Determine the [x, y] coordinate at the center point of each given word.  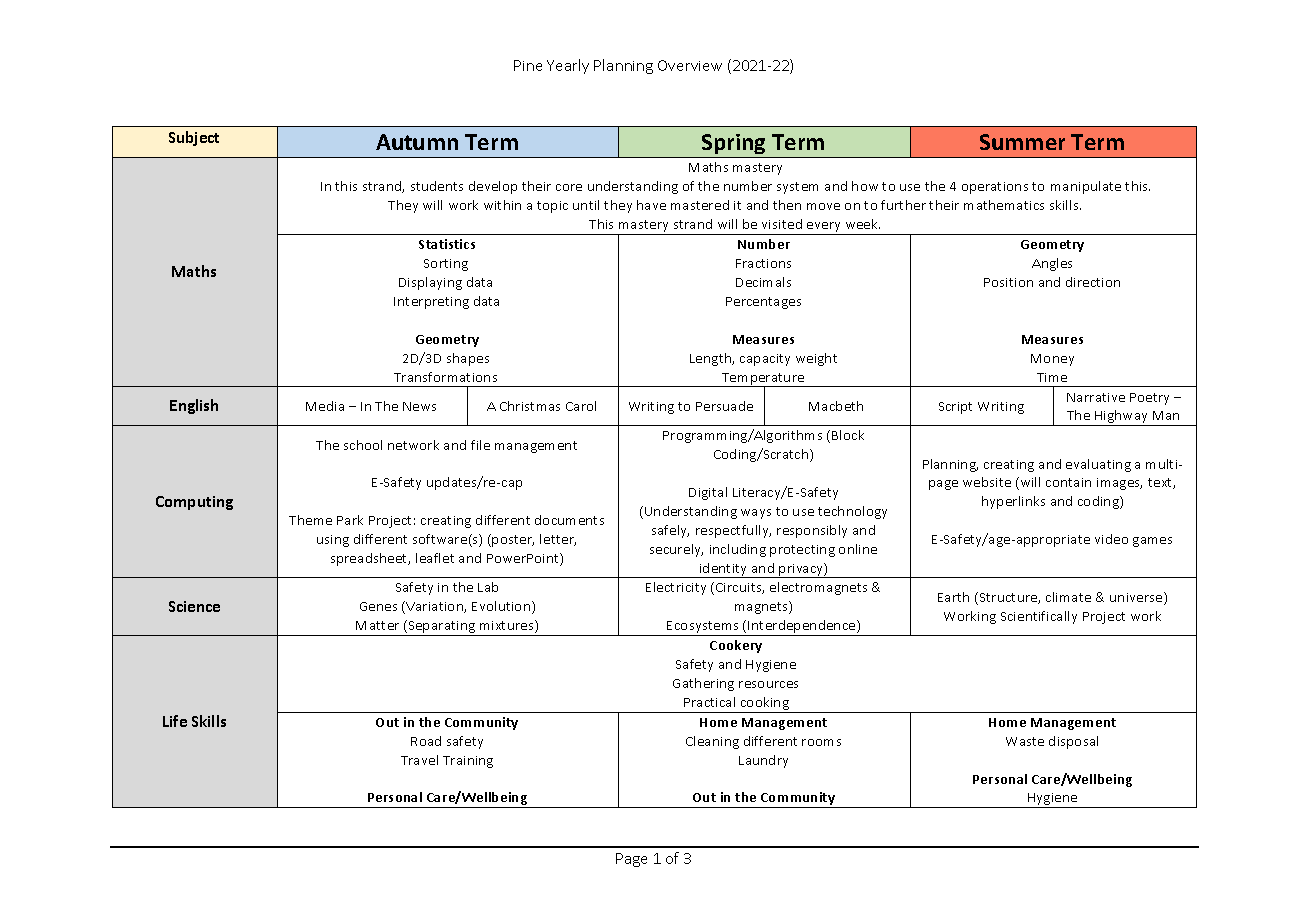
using [333, 541]
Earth [953, 597]
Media [325, 406]
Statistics [447, 244]
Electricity [676, 588]
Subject [194, 138]
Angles [1052, 264]
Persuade [724, 406]
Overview [690, 65]
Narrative [1096, 397]
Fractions [763, 263]
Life [175, 721]
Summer [1022, 142]
